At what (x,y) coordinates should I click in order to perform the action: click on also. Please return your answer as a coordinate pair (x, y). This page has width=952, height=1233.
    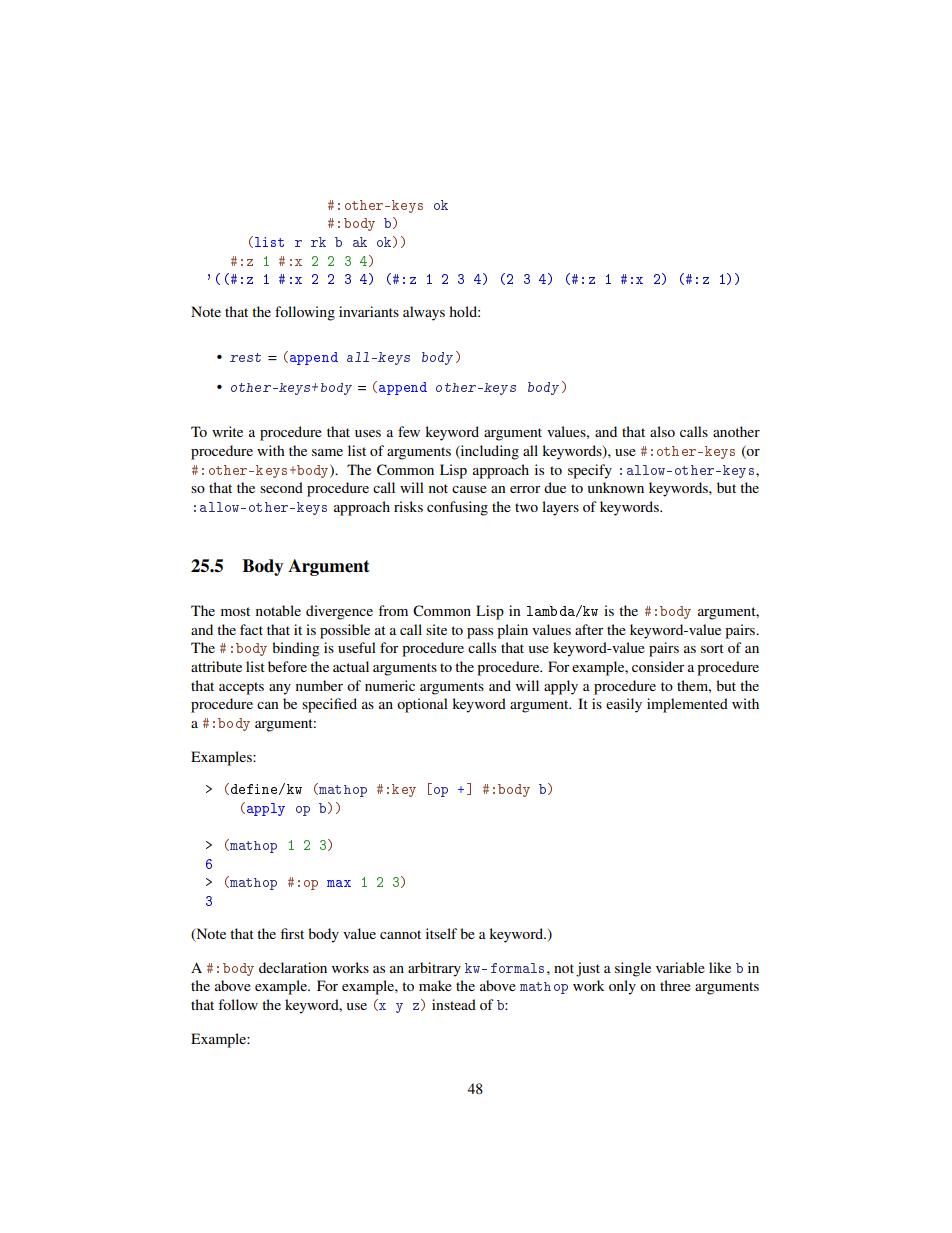
    Looking at the image, I should click on (662, 431).
